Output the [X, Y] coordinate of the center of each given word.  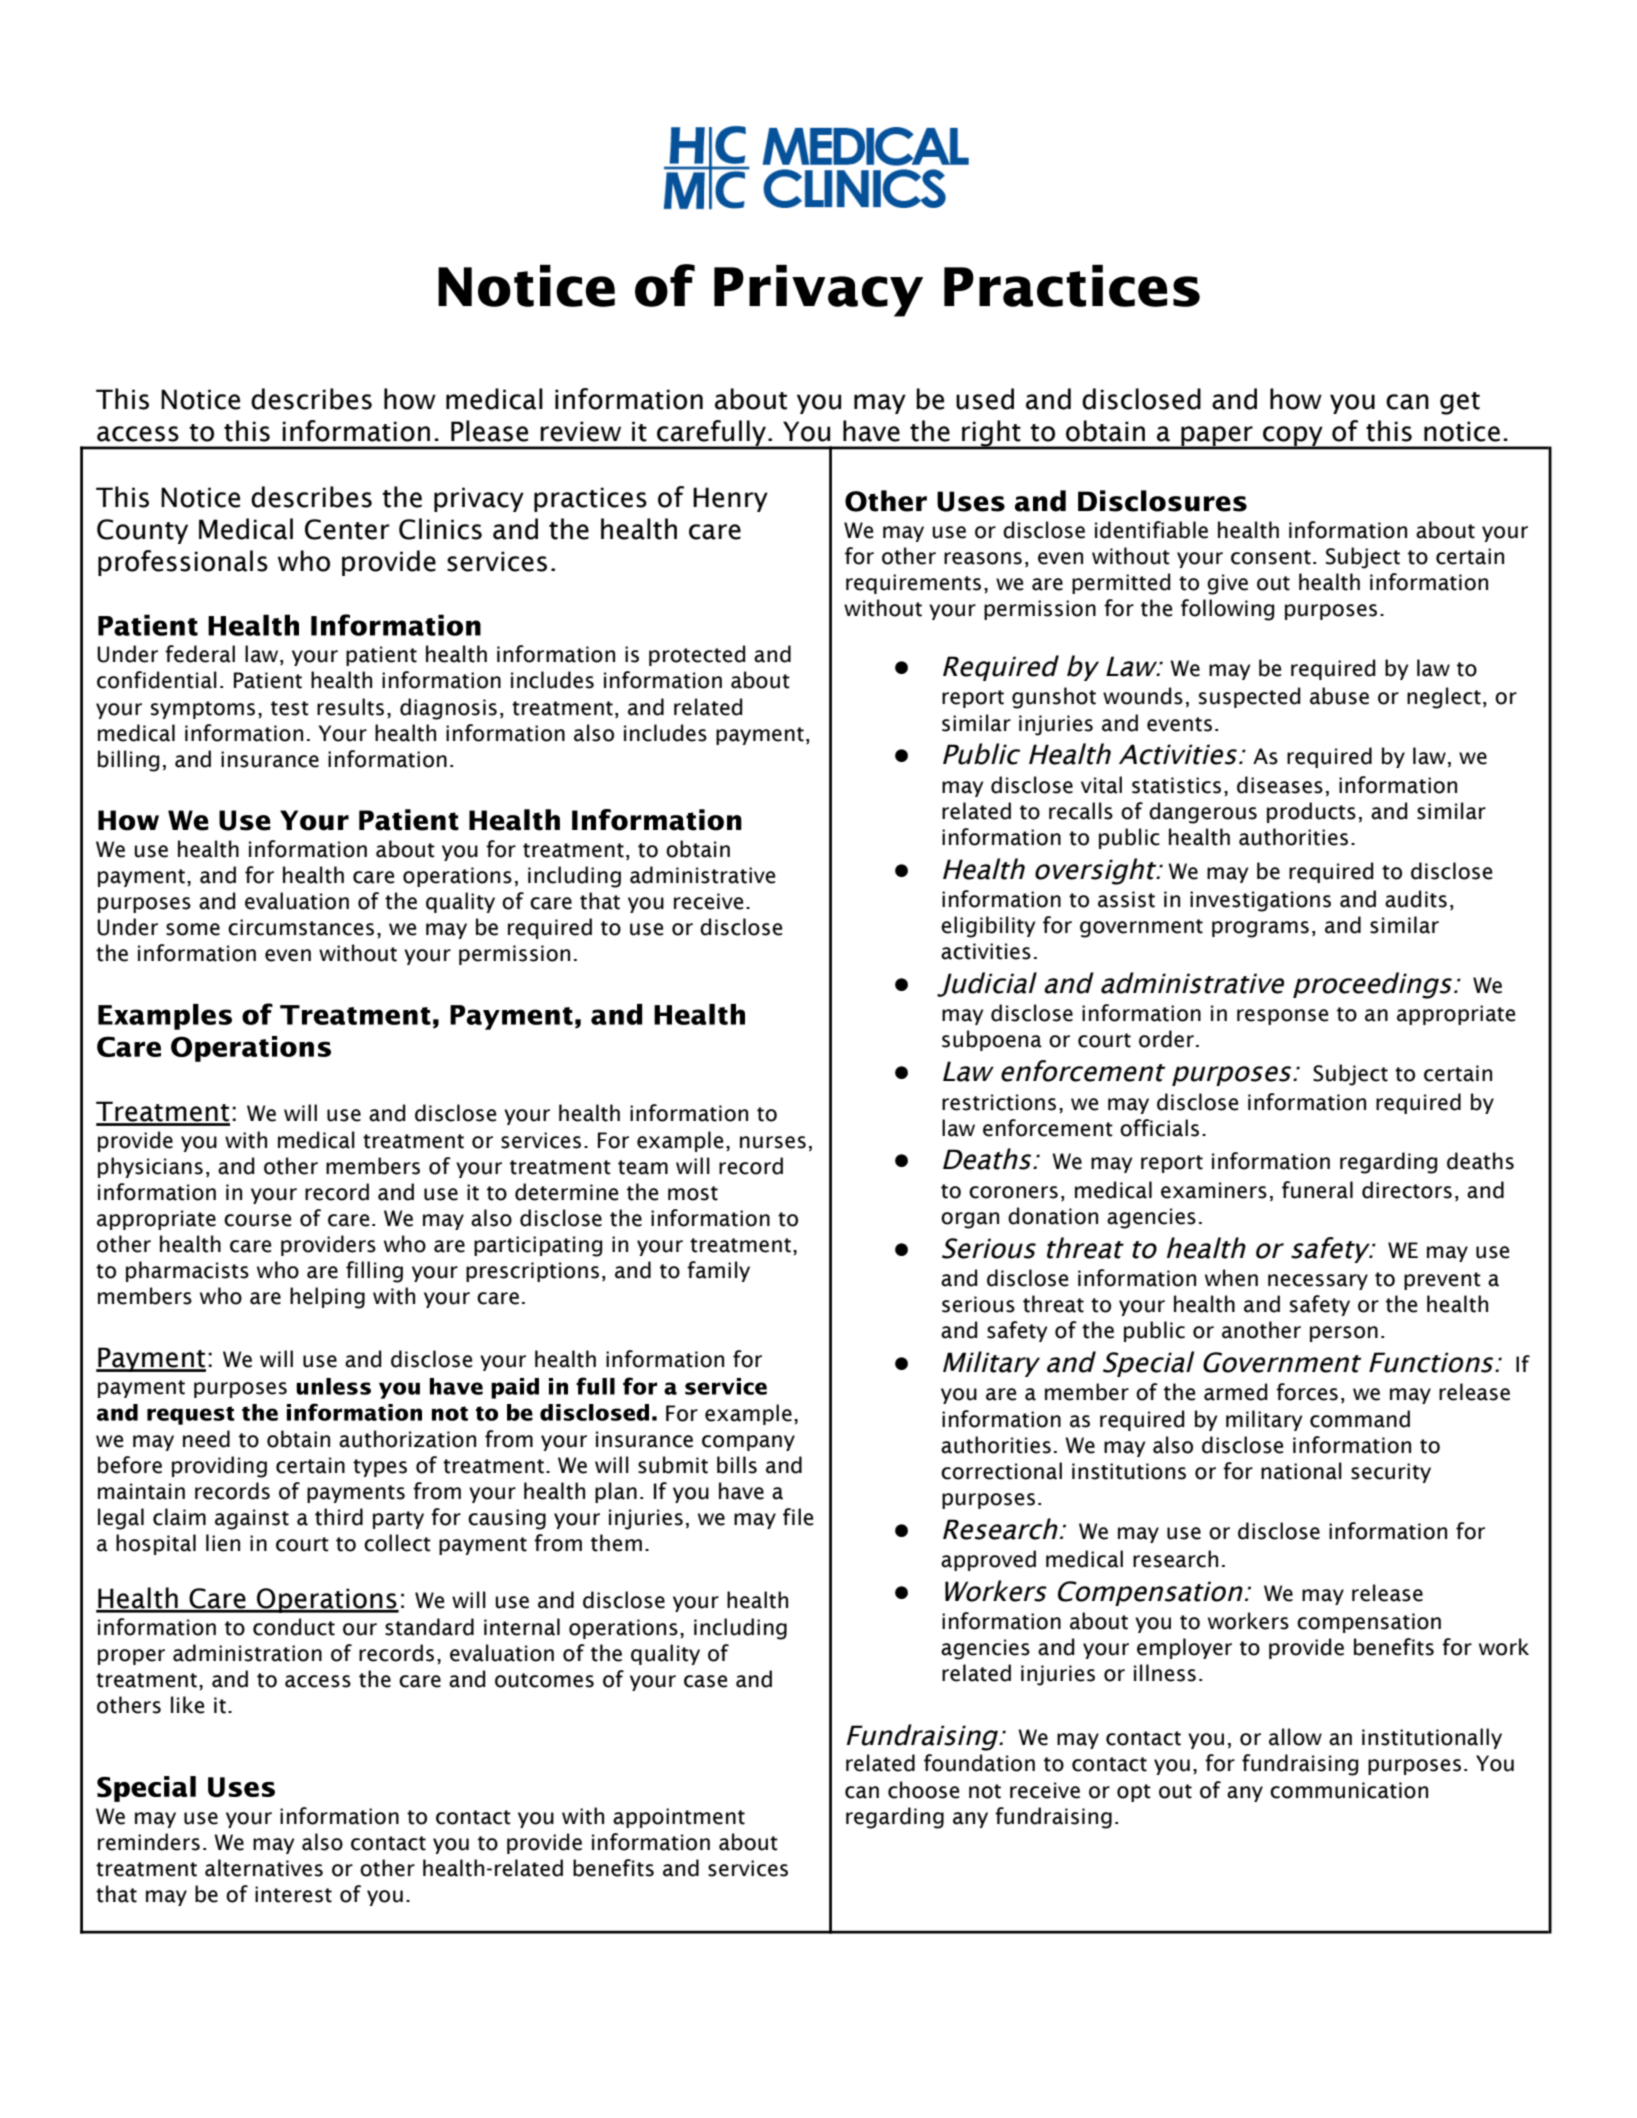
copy [1293, 437]
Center [347, 529]
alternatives [264, 1868]
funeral [1317, 1190]
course [257, 1220]
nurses [773, 1142]
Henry [730, 499]
